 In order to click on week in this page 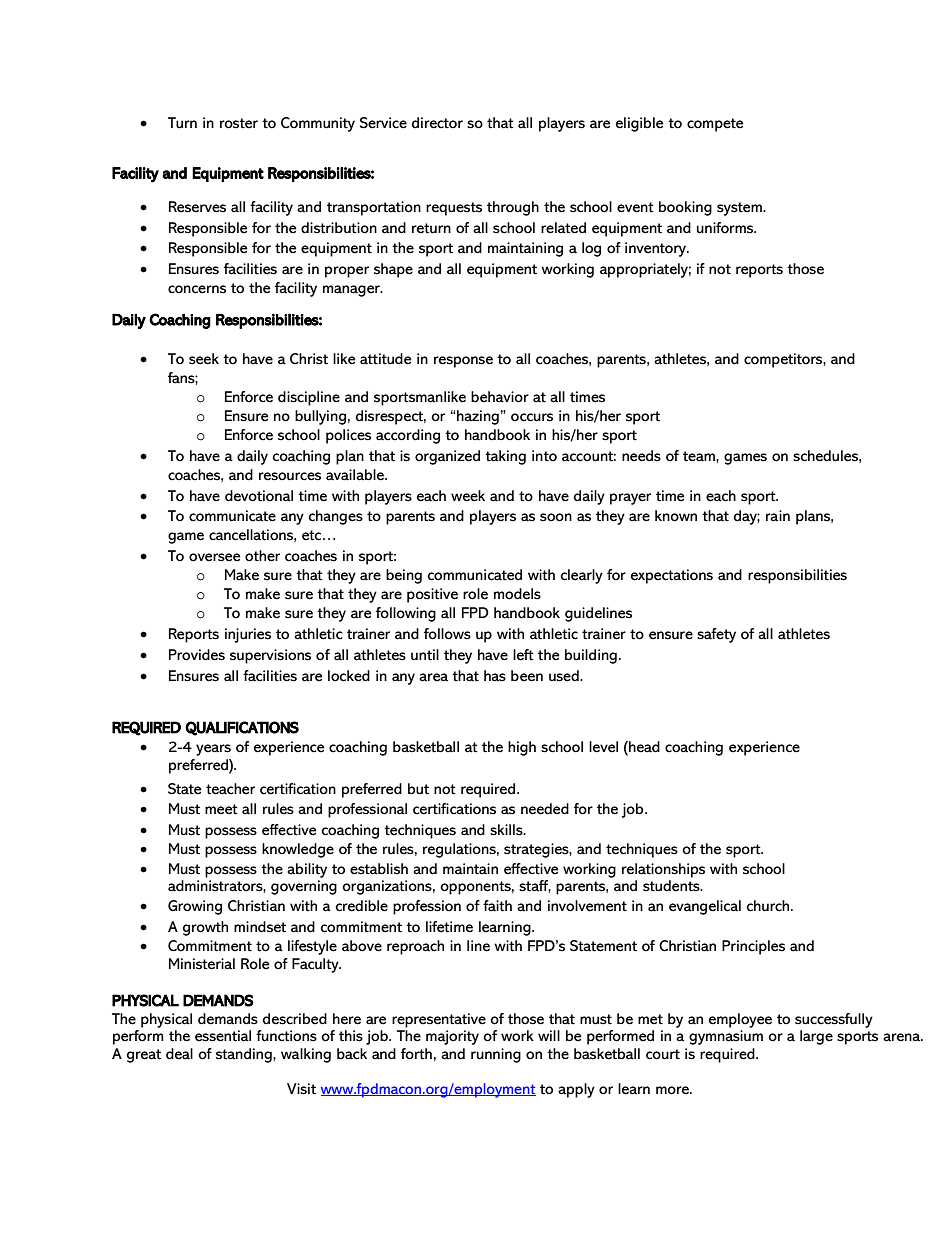, I will do `click(468, 496)`.
